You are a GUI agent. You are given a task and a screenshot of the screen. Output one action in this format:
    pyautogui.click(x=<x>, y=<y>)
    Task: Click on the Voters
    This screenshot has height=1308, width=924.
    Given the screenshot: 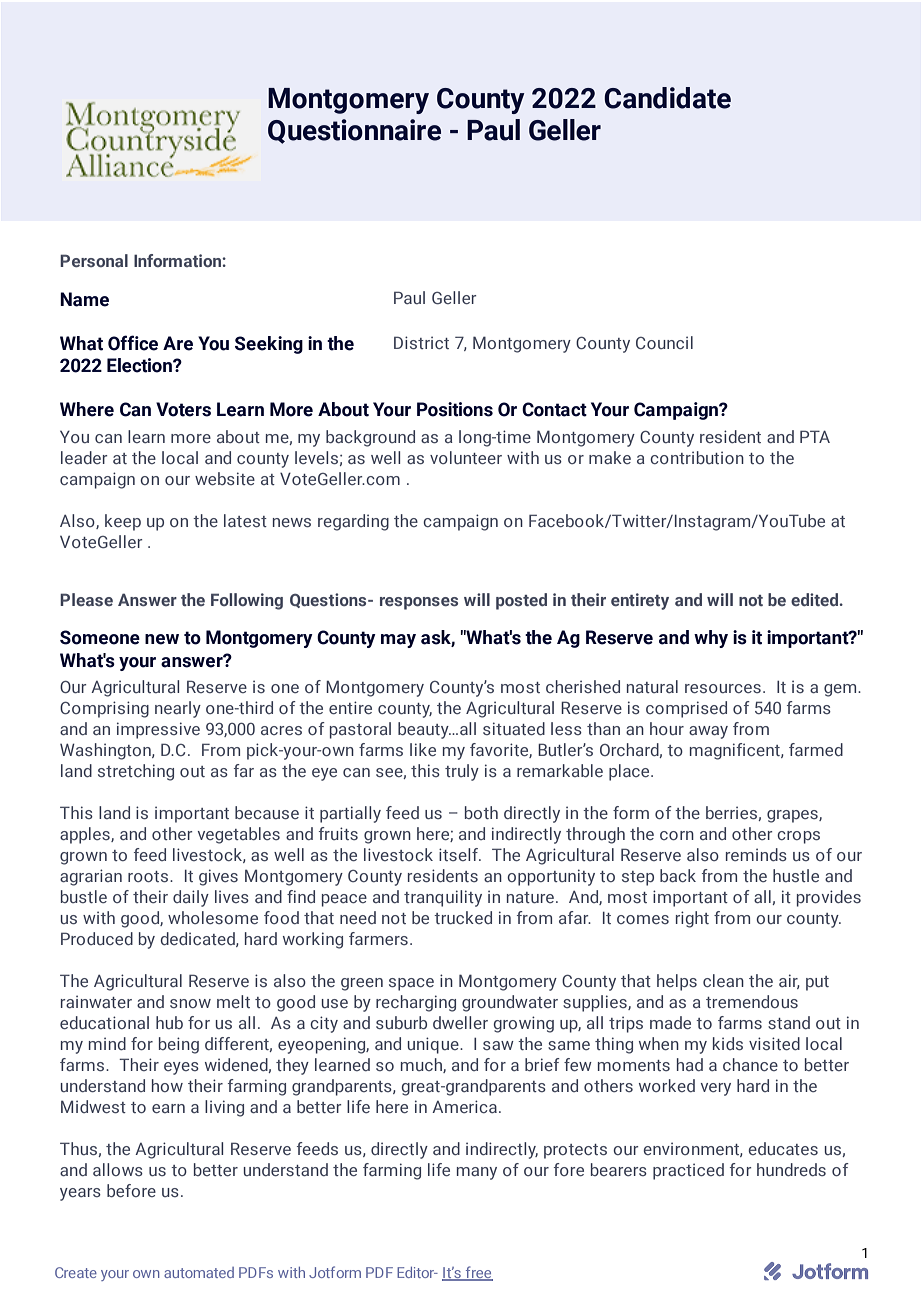 What is the action you would take?
    pyautogui.click(x=183, y=409)
